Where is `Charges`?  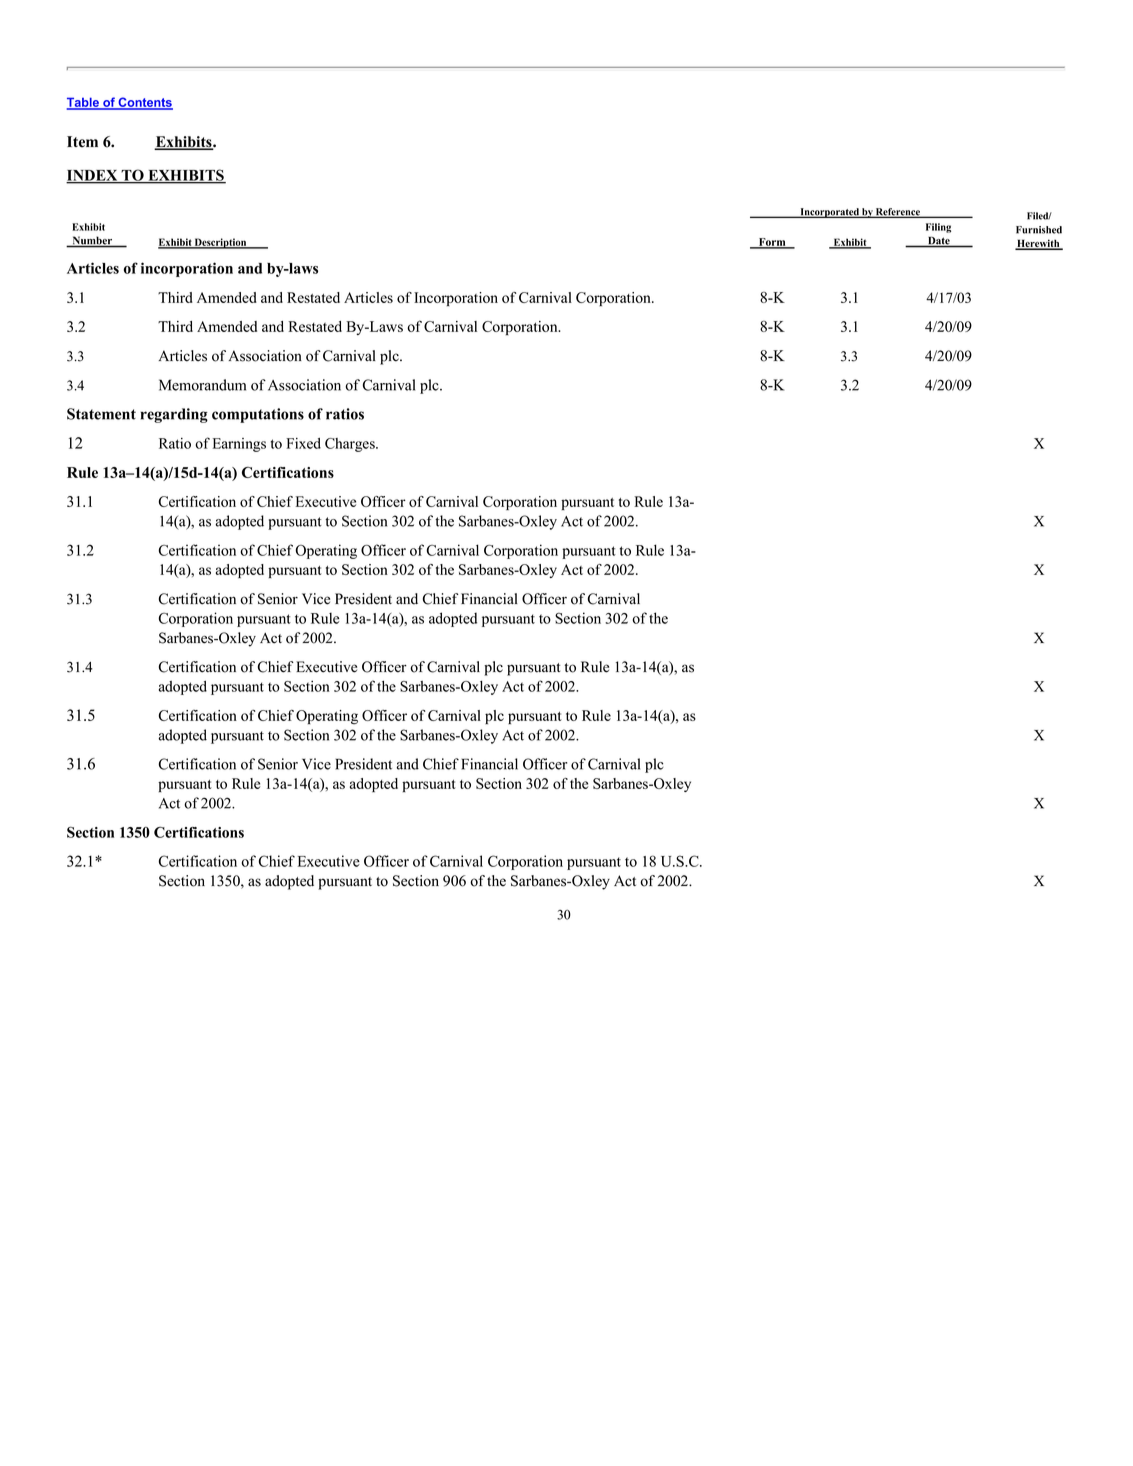 Charges is located at coordinates (351, 445).
